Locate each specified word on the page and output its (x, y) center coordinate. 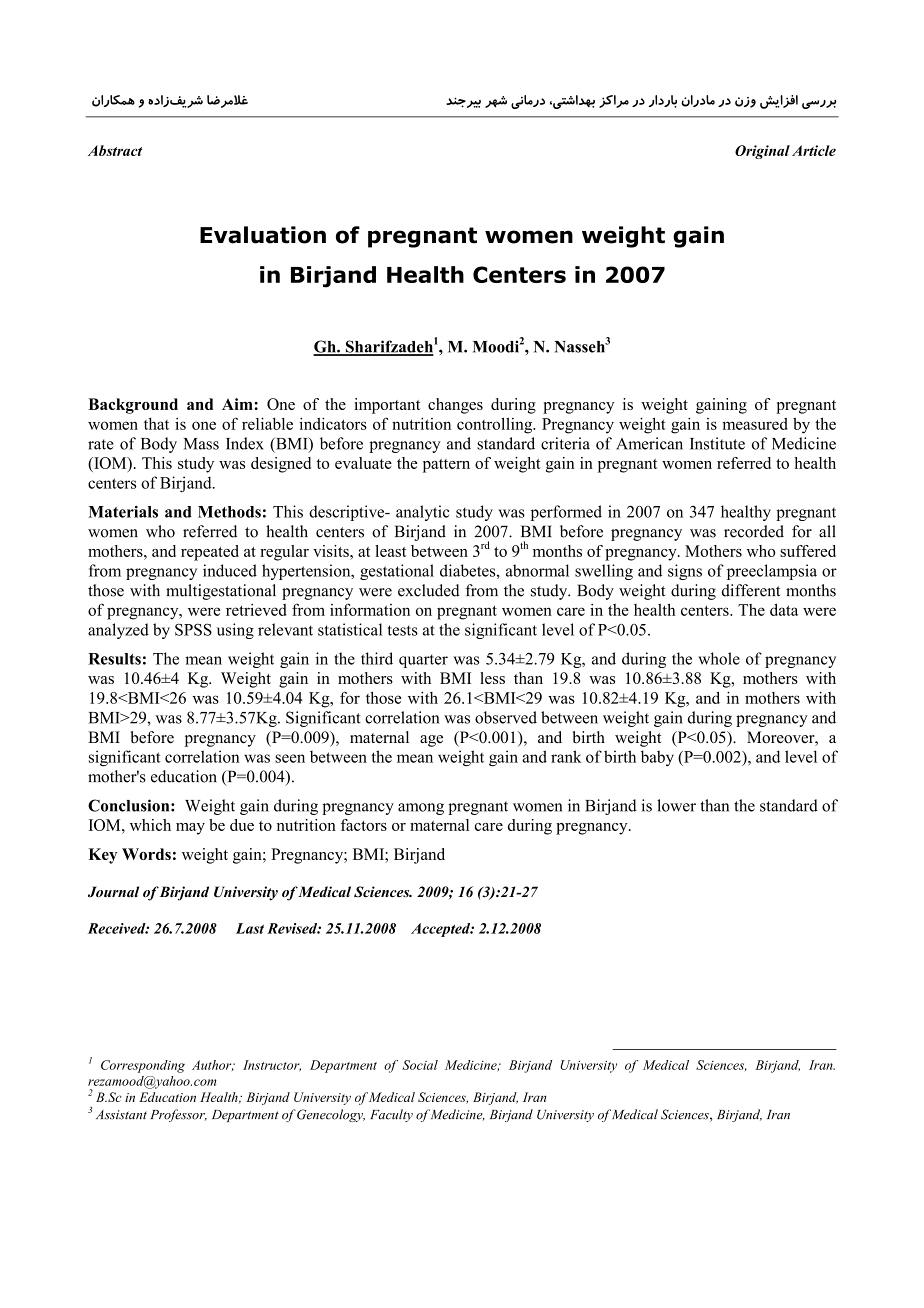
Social (420, 1065)
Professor (178, 1115)
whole (719, 658)
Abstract (115, 150)
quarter (423, 661)
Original (762, 152)
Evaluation (263, 235)
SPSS (193, 629)
